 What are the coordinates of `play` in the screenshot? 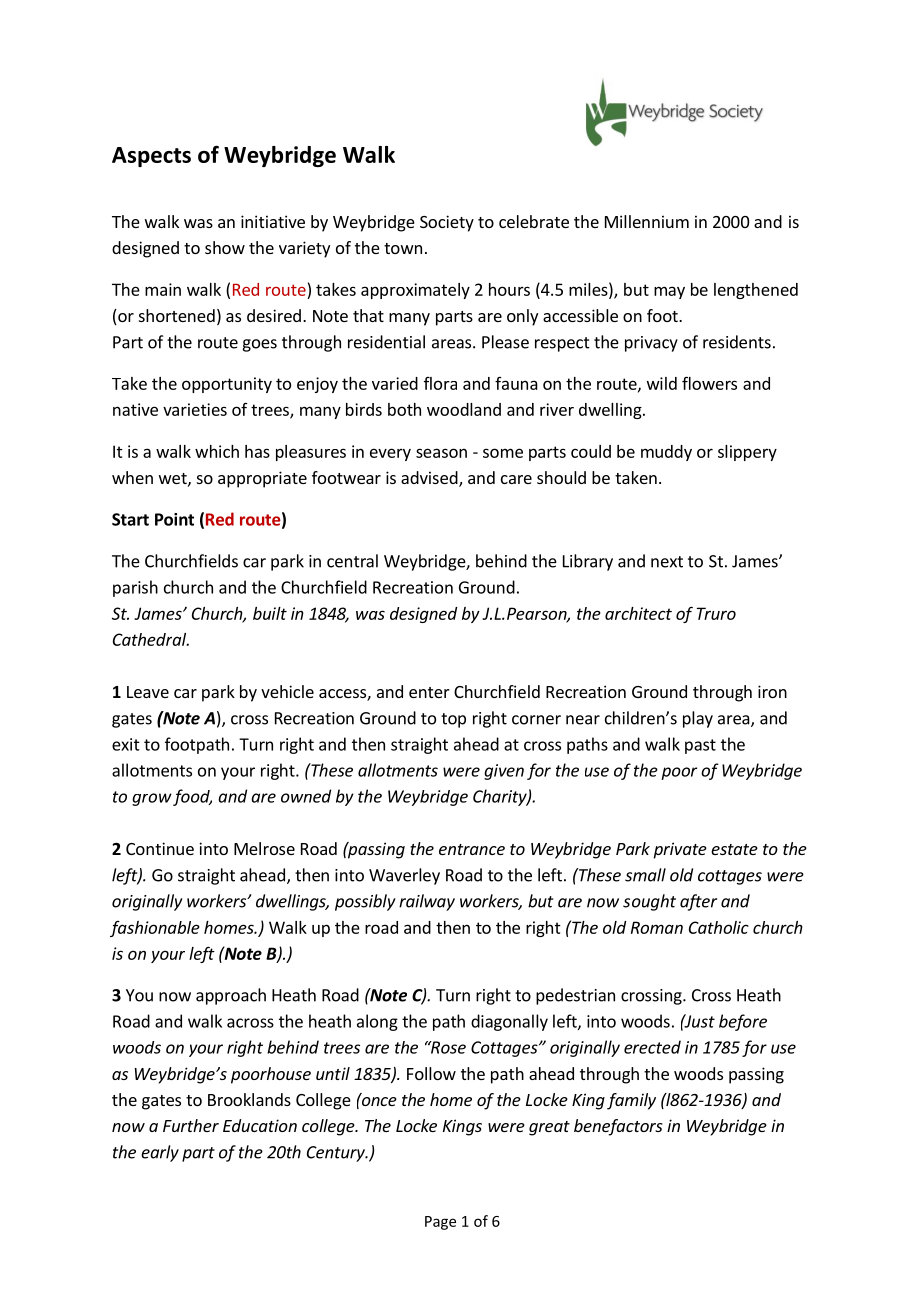 It's located at (698, 719).
